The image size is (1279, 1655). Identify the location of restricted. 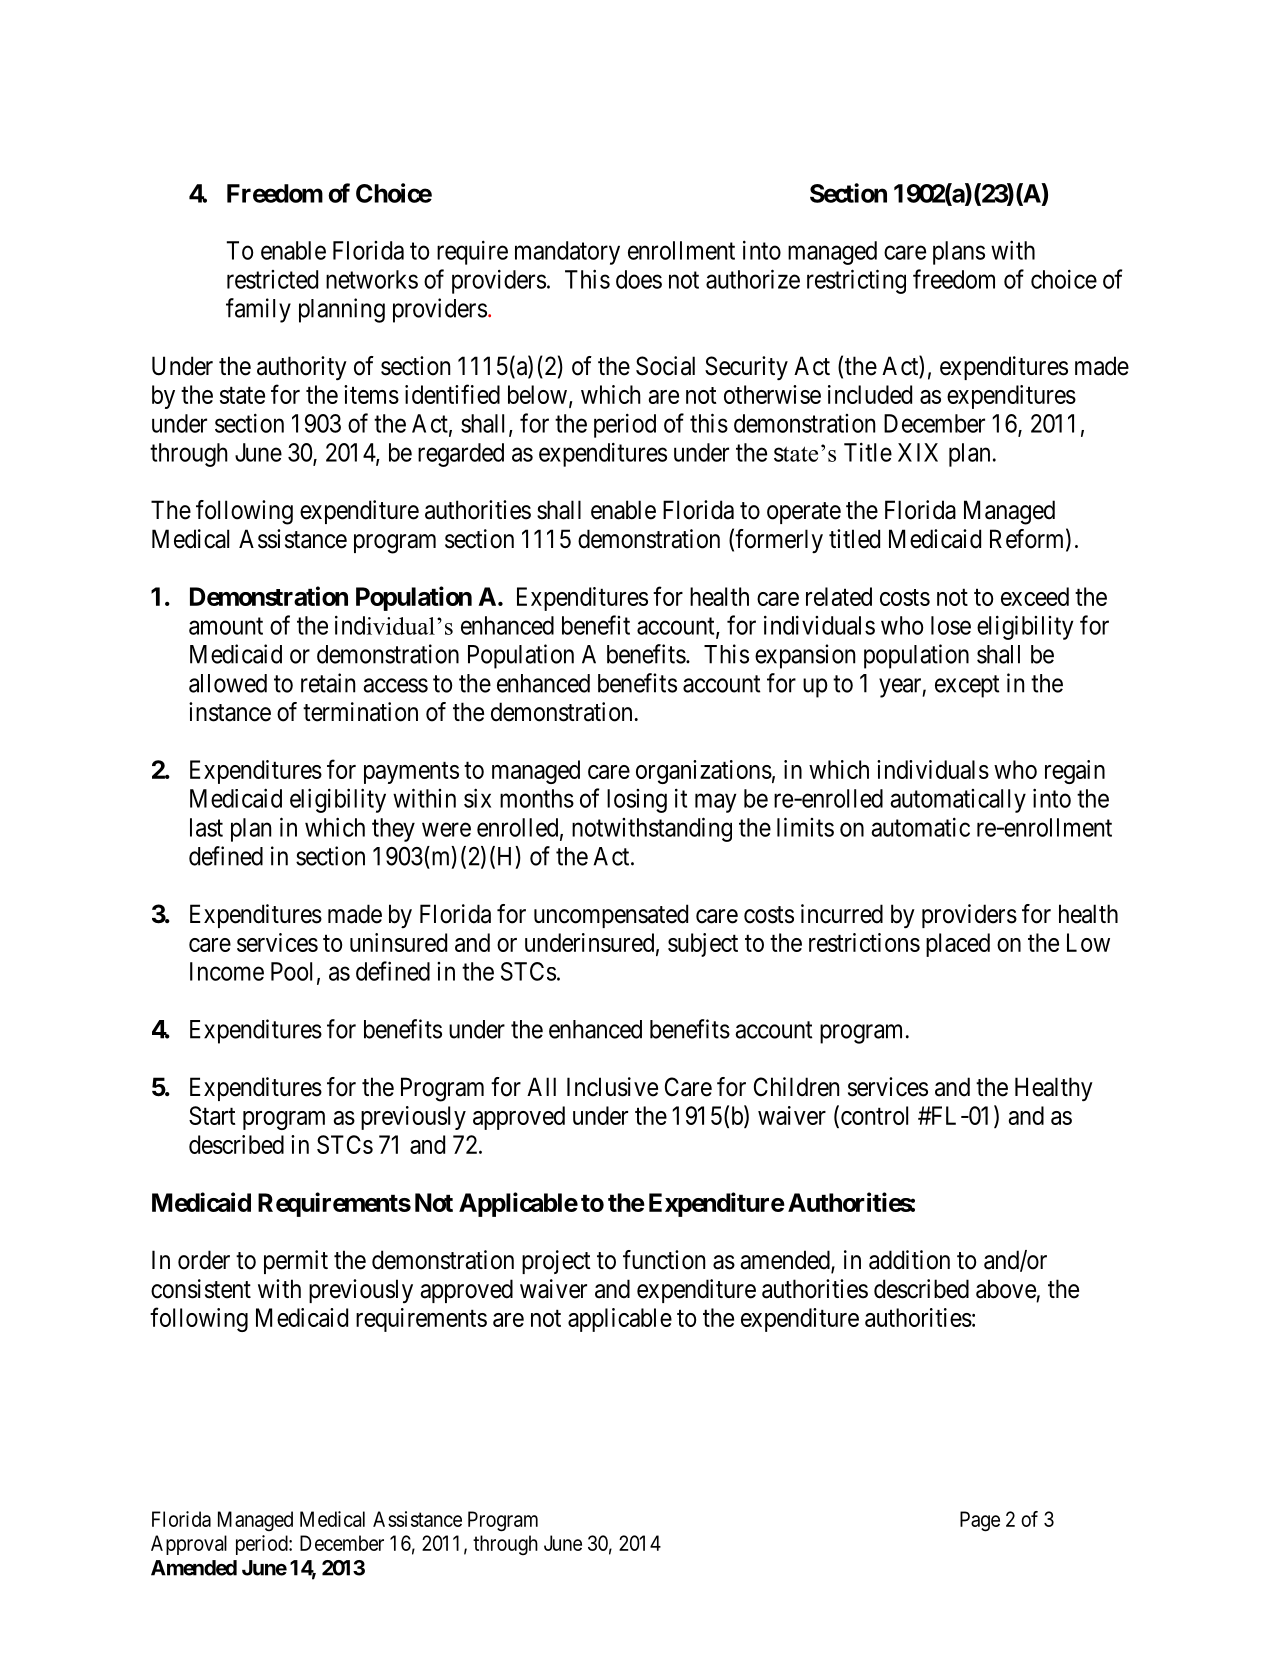
(272, 279).
